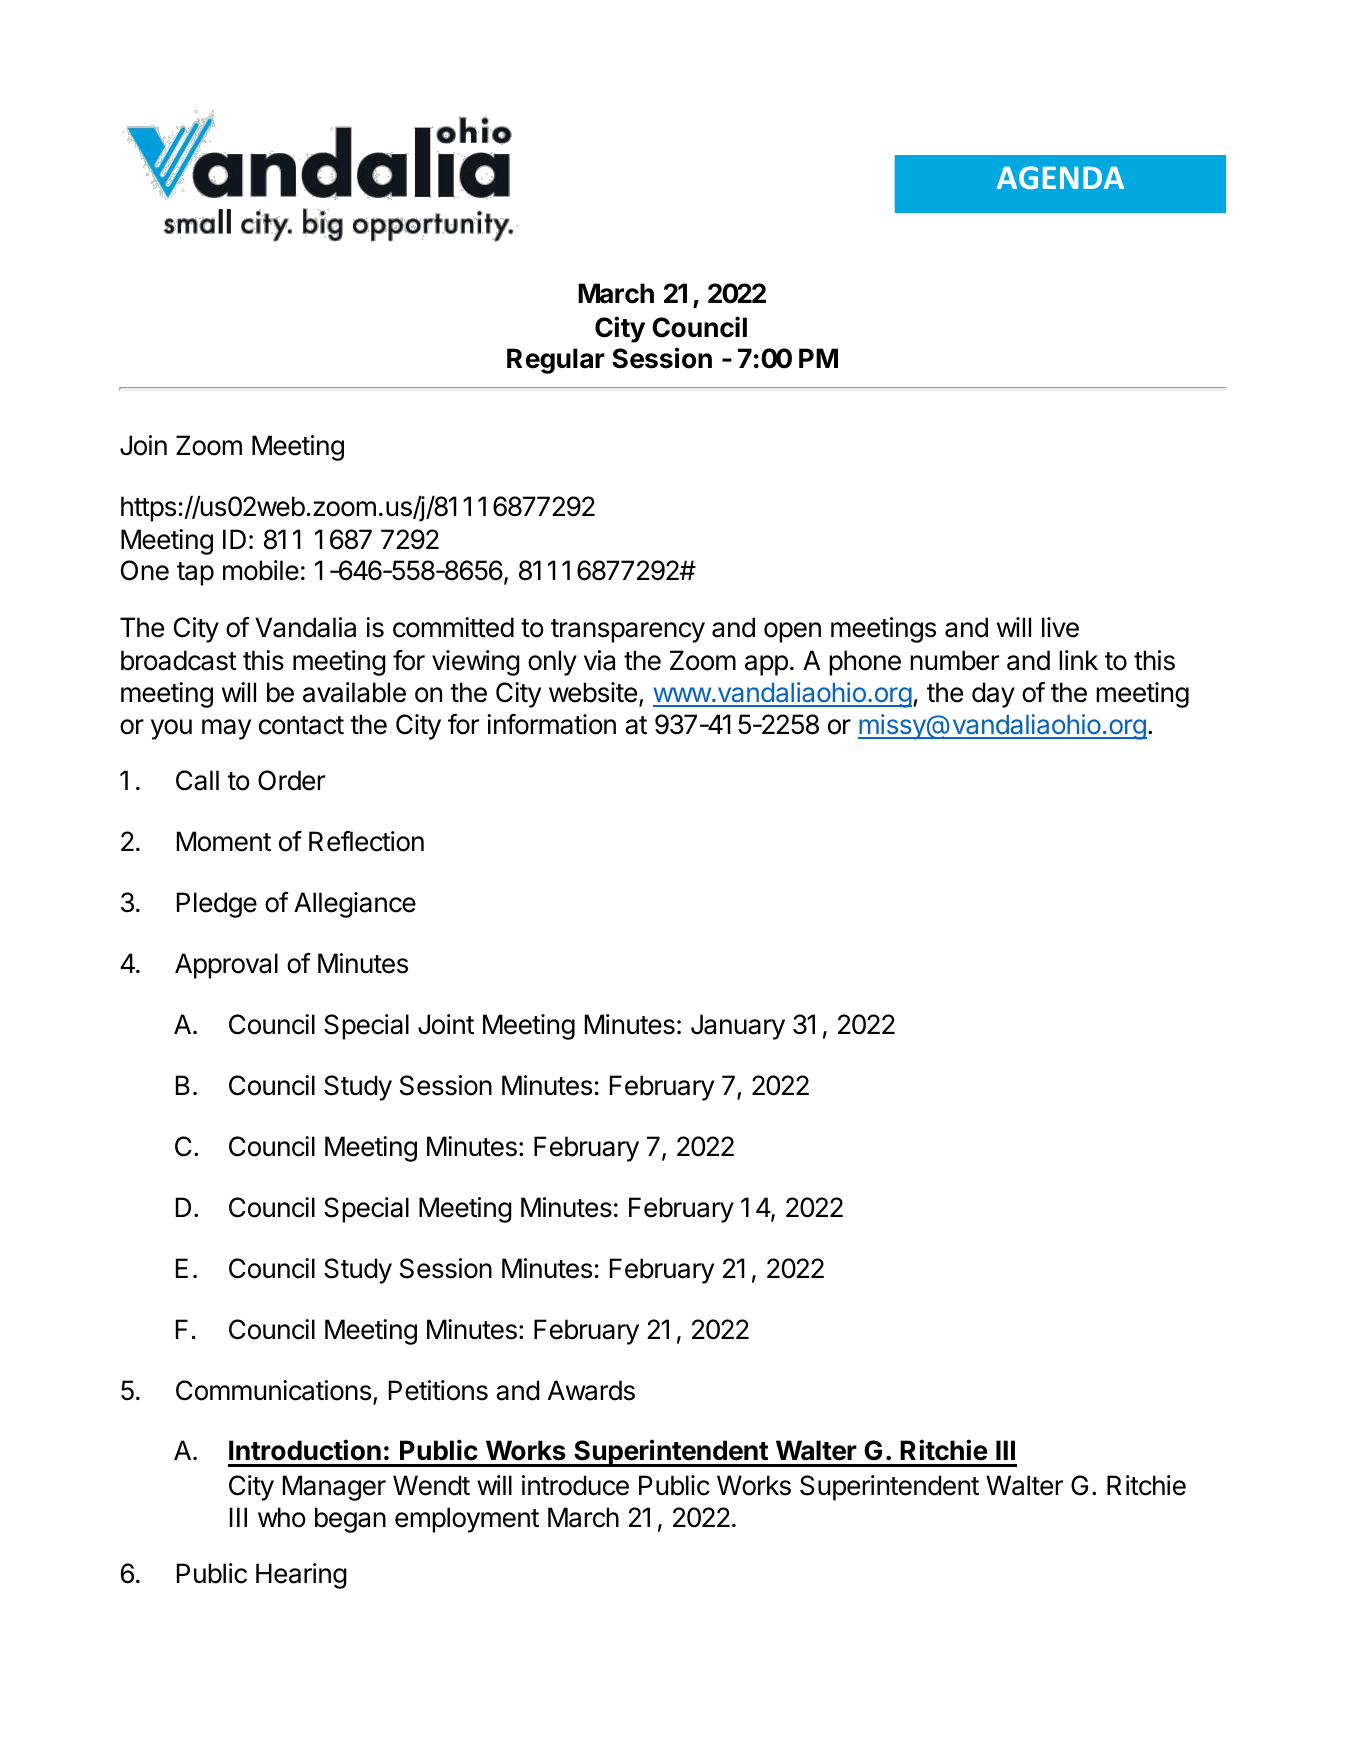 This image has width=1352, height=1750. I want to click on Moment, so click(224, 841).
